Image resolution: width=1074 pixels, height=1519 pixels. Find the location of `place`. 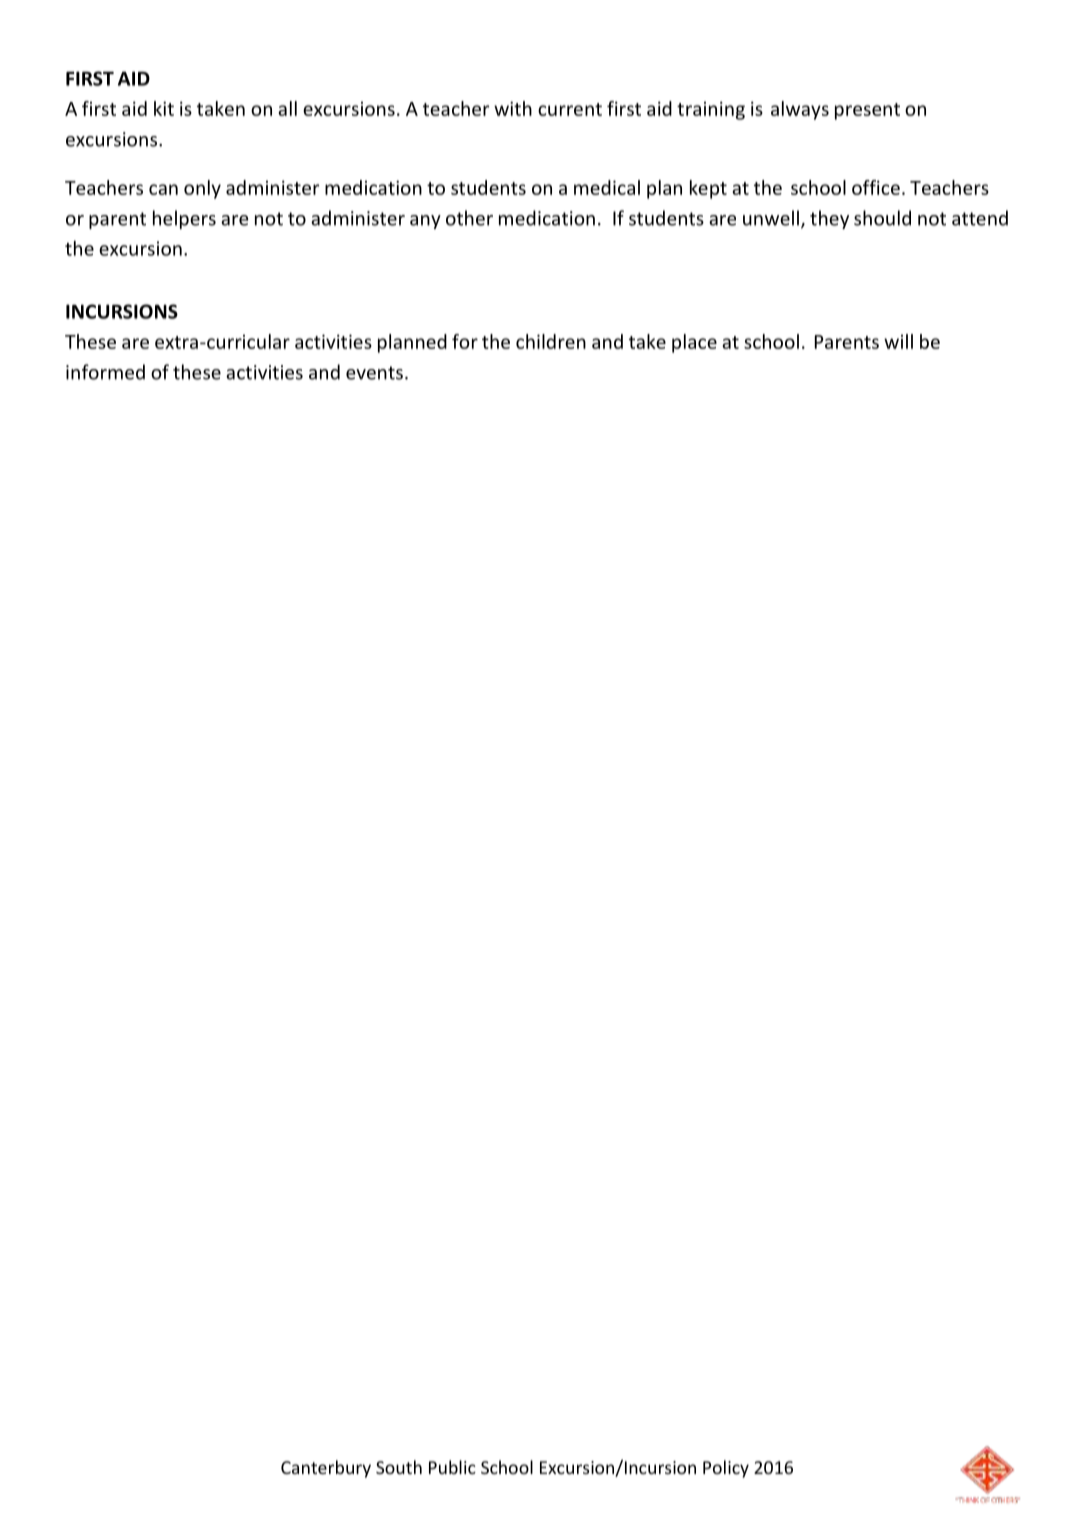

place is located at coordinates (694, 343).
